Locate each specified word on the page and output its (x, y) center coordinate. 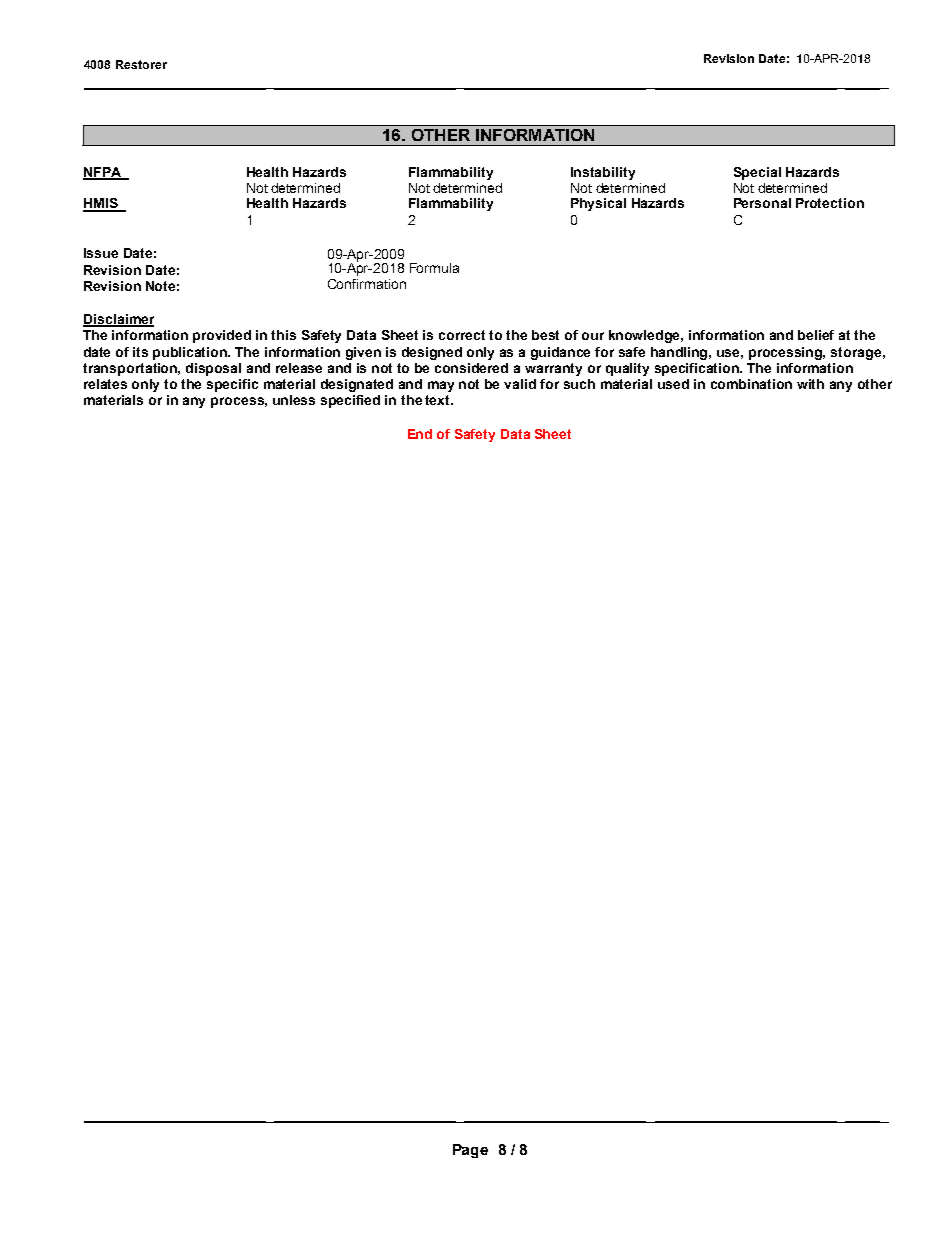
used (673, 384)
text (438, 400)
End (420, 434)
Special (757, 173)
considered (471, 368)
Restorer (141, 64)
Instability (603, 173)
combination (751, 384)
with (810, 384)
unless (294, 400)
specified (350, 401)
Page (470, 1151)
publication (191, 353)
